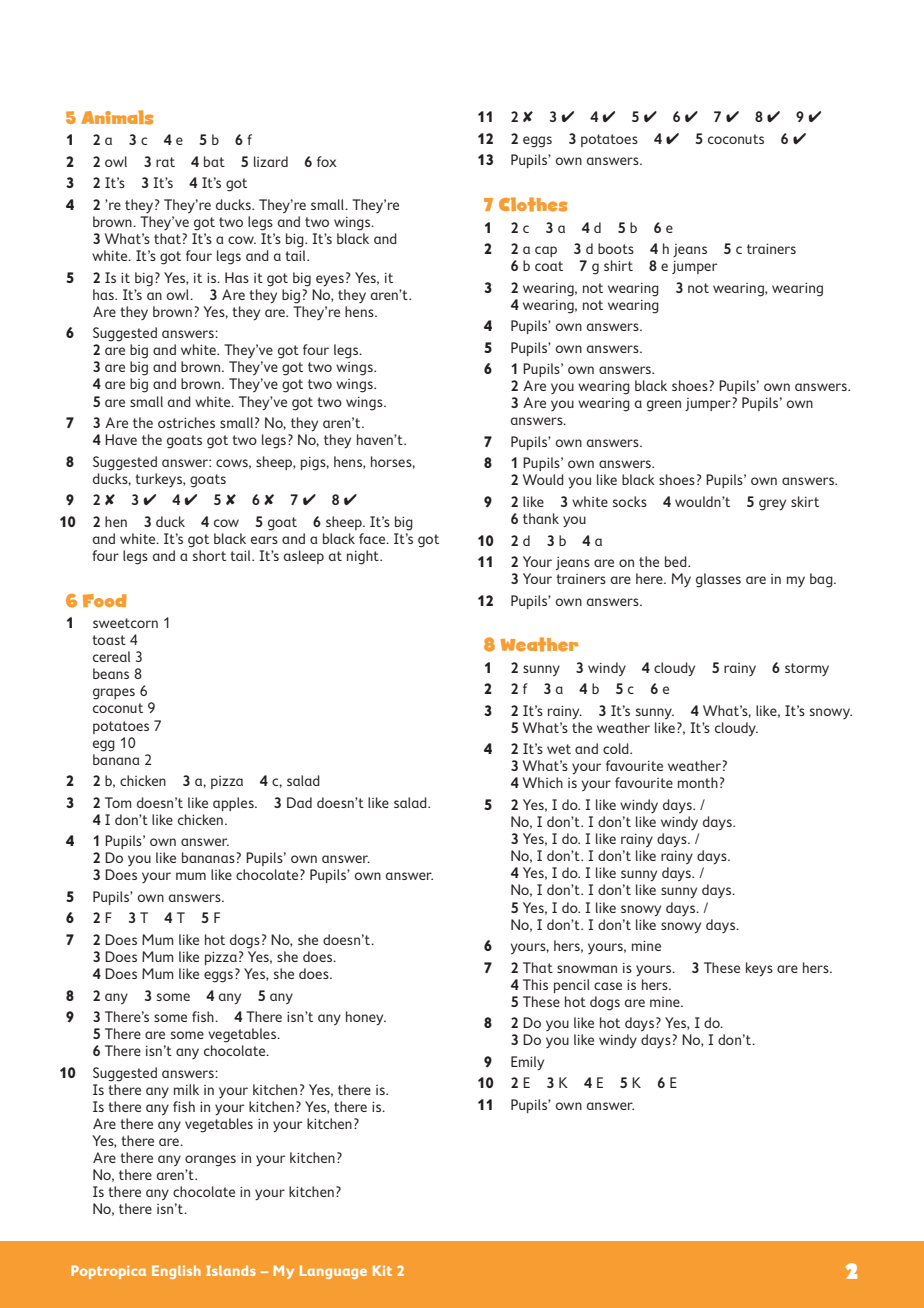  I want to click on wet, so click(559, 749).
